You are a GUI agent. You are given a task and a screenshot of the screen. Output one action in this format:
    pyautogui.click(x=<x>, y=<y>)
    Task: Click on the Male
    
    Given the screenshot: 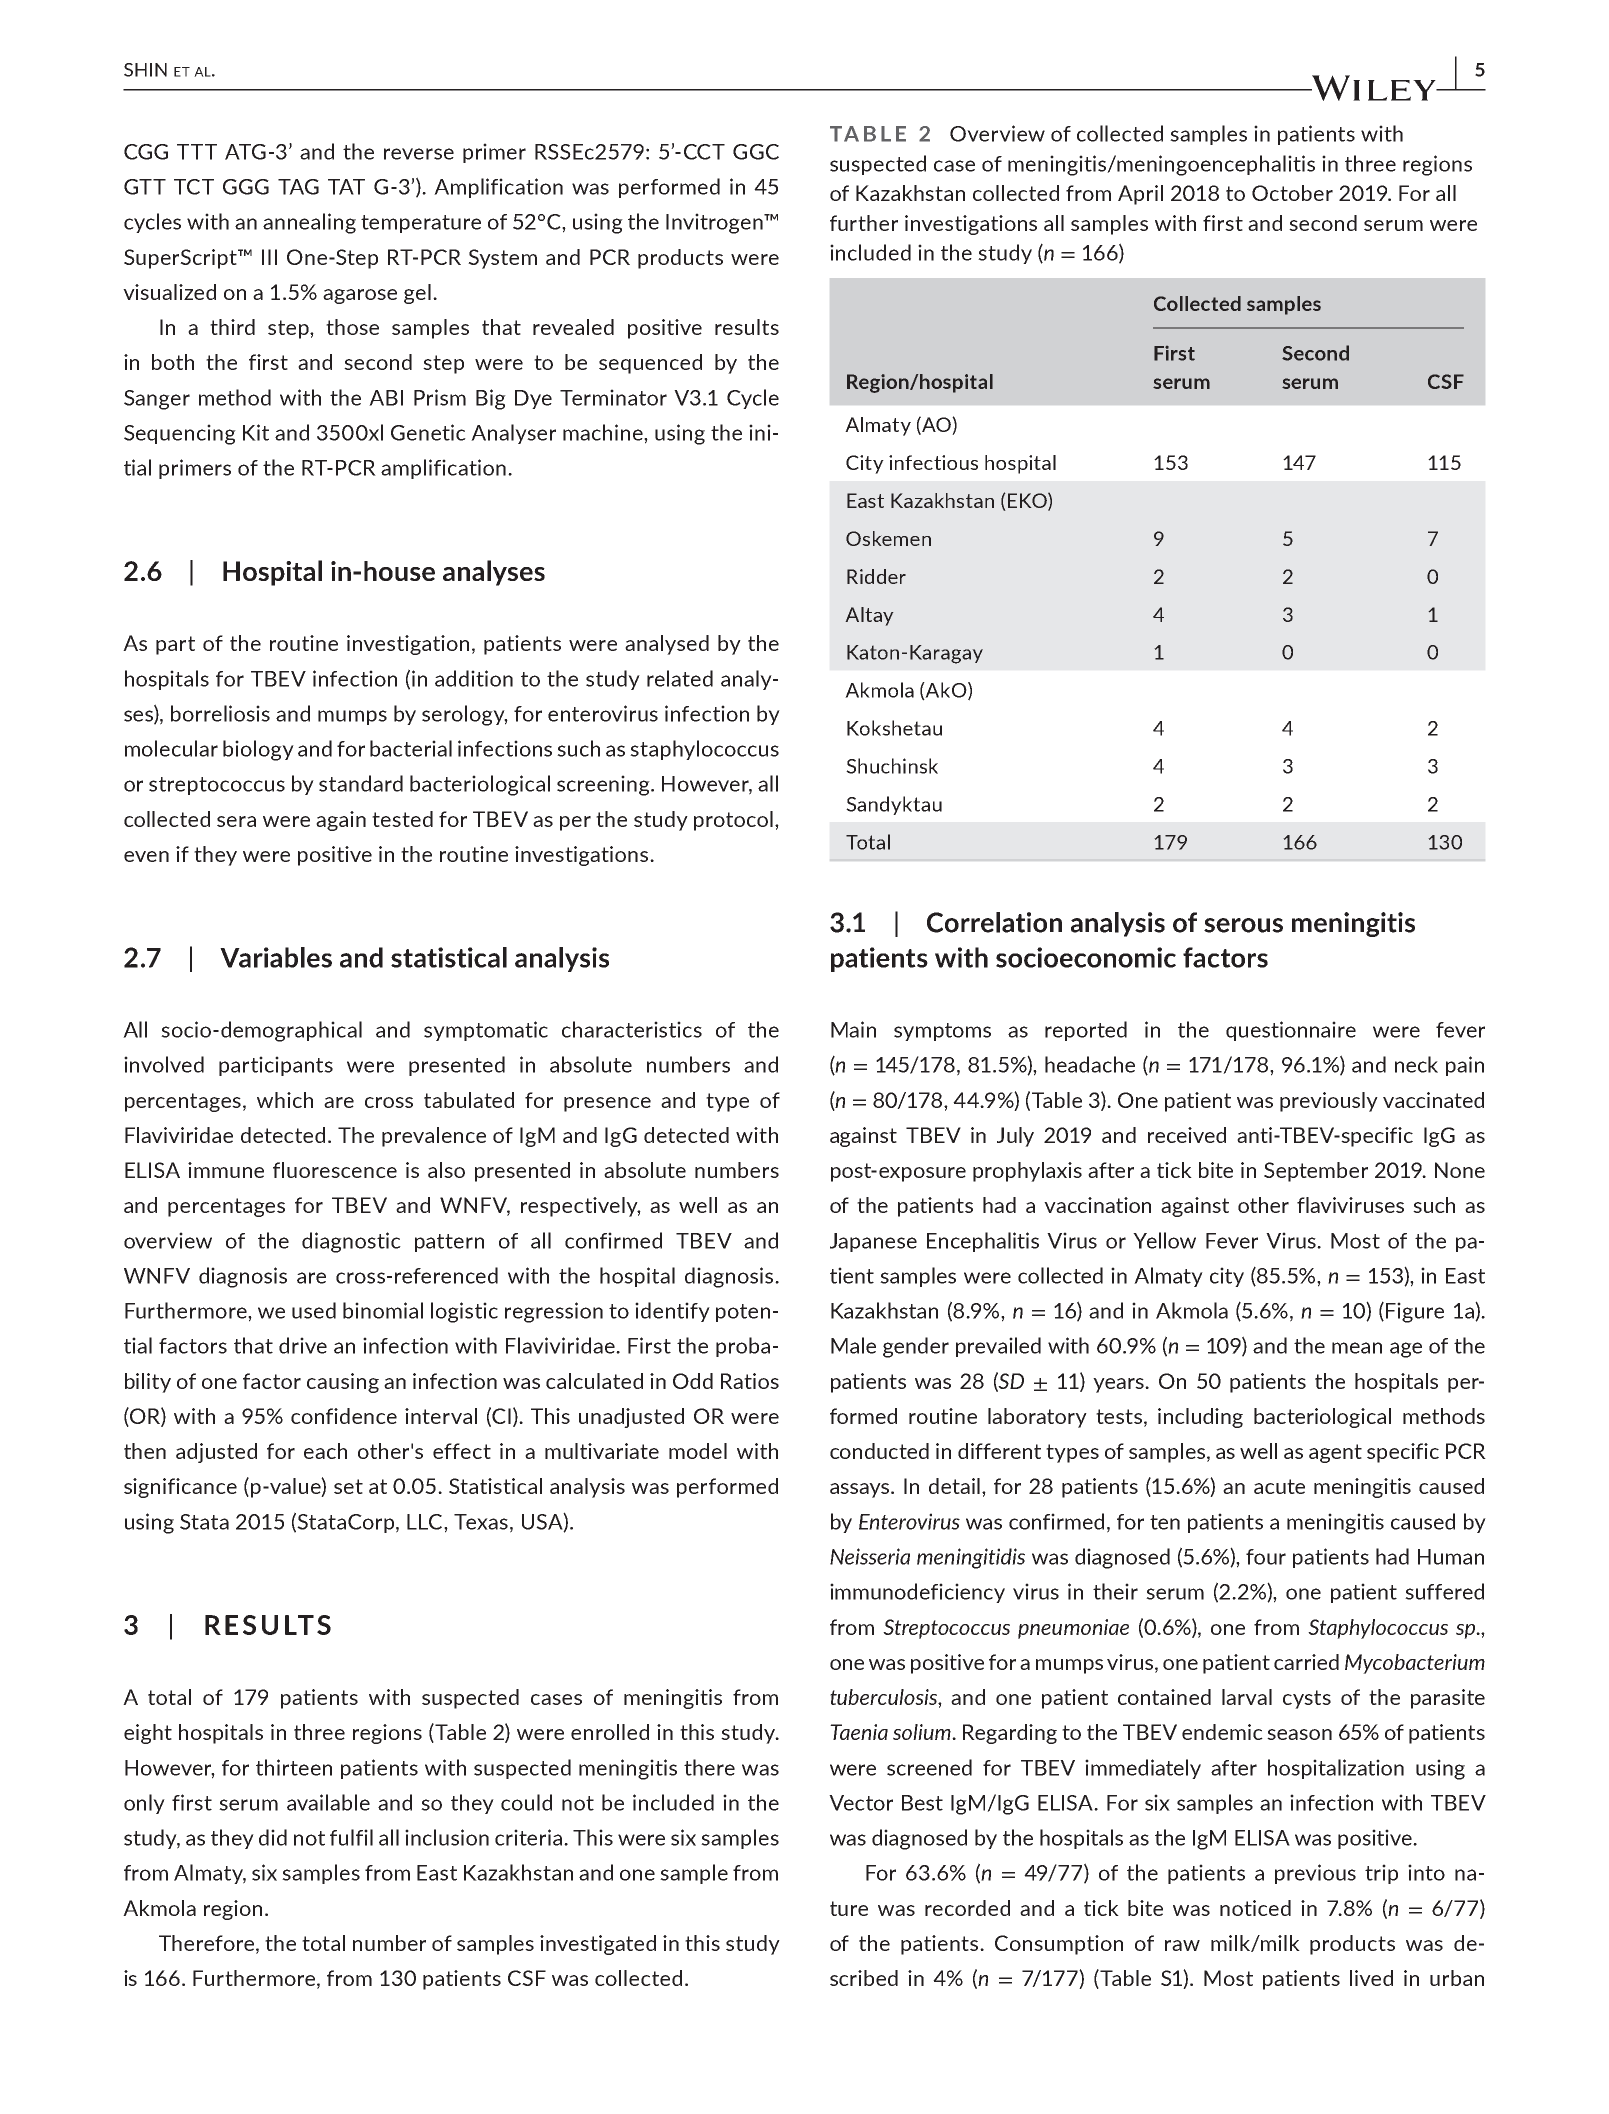 What is the action you would take?
    pyautogui.click(x=853, y=1345)
